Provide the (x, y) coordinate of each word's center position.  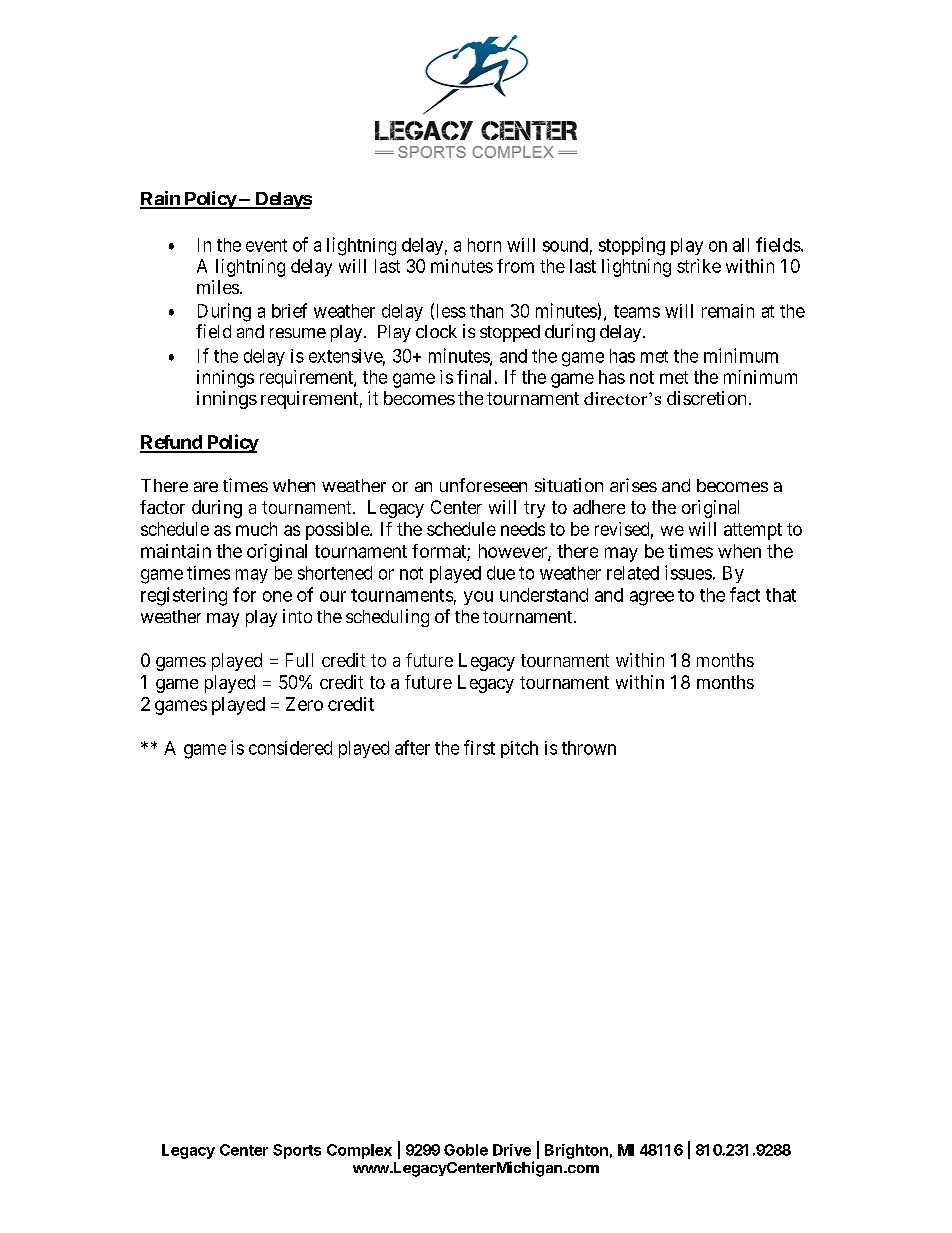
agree (652, 598)
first (479, 747)
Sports (297, 1151)
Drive (512, 1150)
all (741, 245)
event (266, 245)
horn (484, 245)
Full (299, 660)
